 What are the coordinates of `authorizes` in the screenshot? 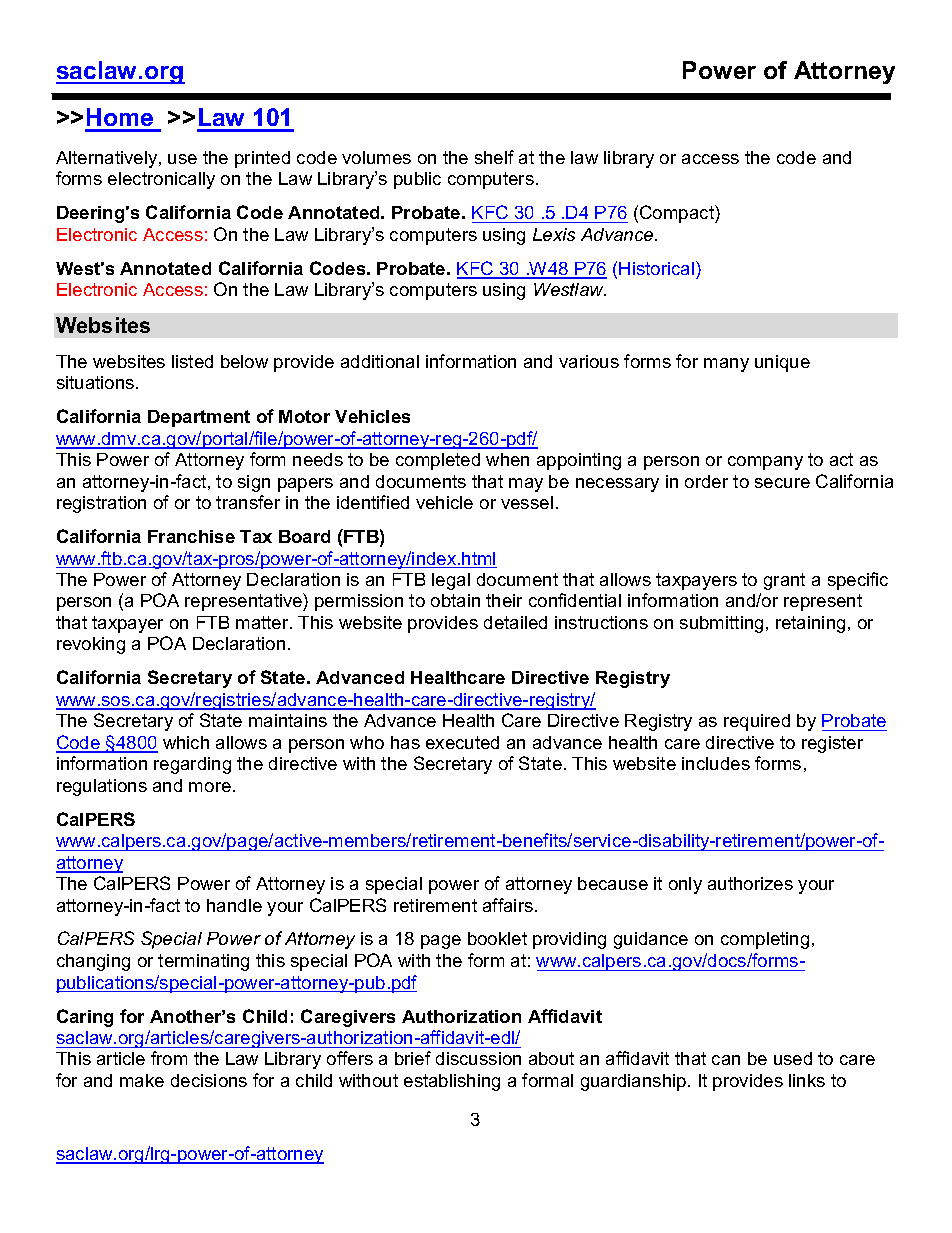 It's located at (750, 883).
